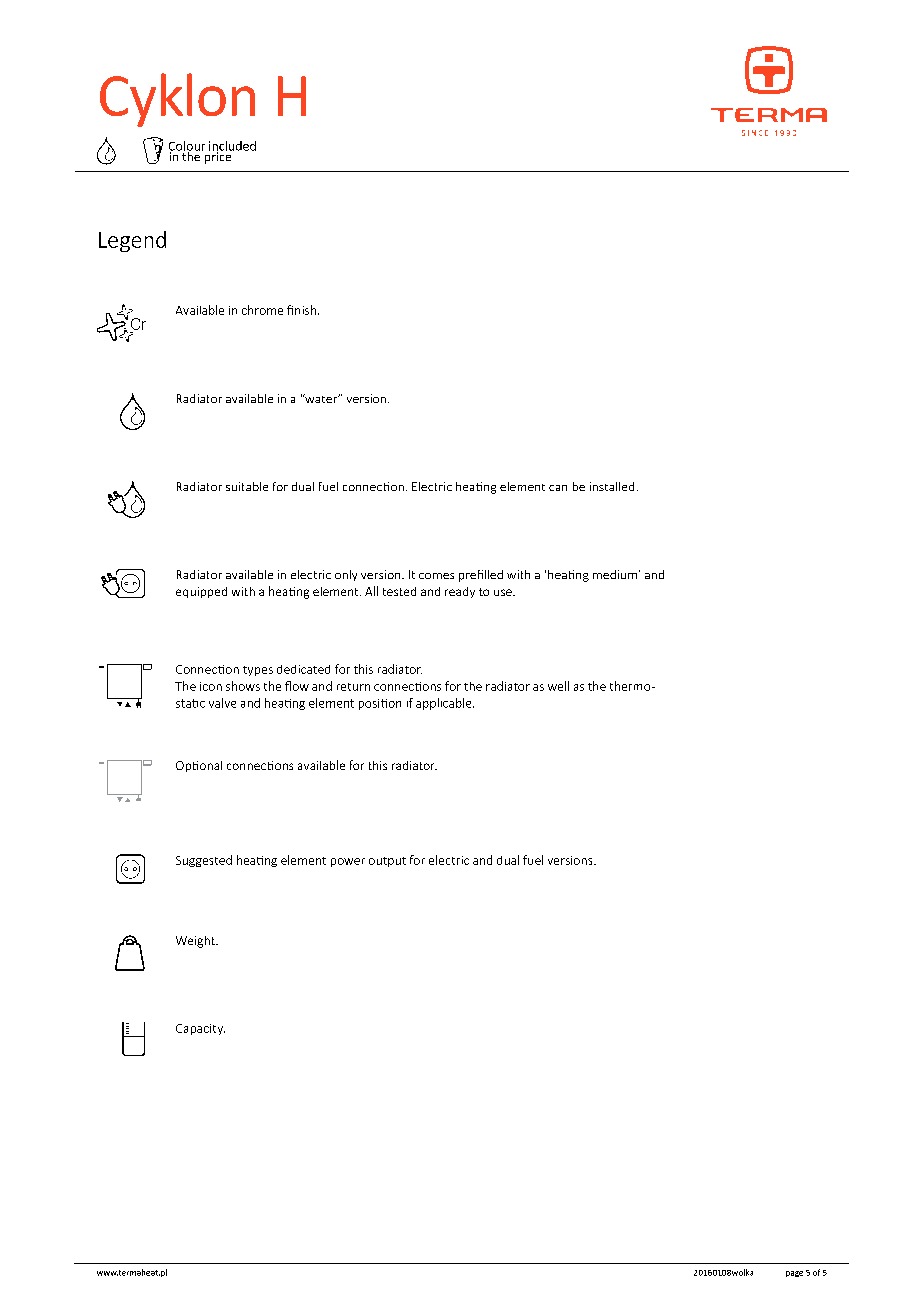 The image size is (924, 1308). What do you see at coordinates (196, 942) in the screenshot?
I see `Weight` at bounding box center [196, 942].
